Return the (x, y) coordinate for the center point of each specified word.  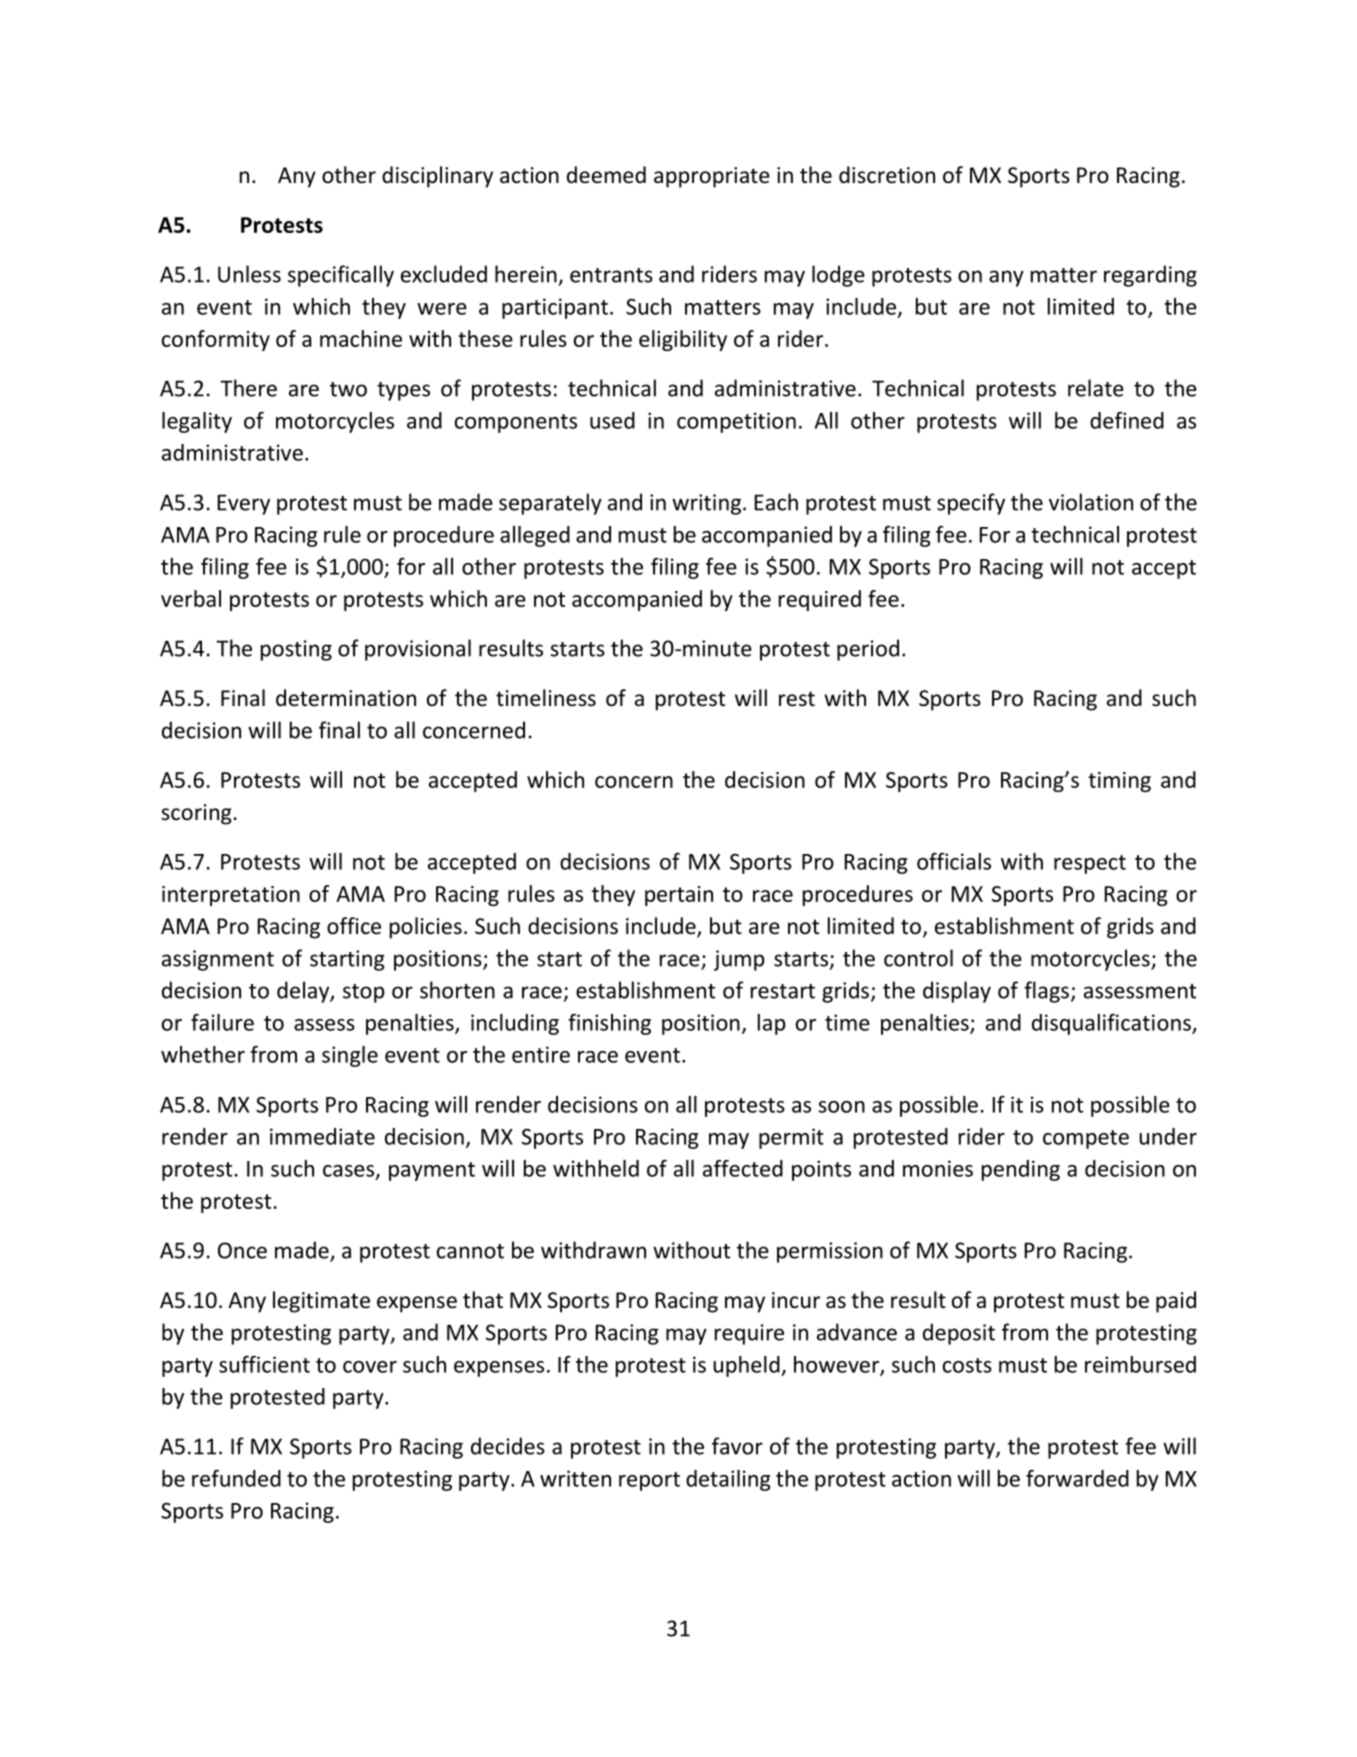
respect (1090, 864)
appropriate (712, 177)
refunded (236, 1478)
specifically (341, 276)
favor (737, 1446)
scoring (196, 814)
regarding (1150, 276)
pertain (679, 896)
